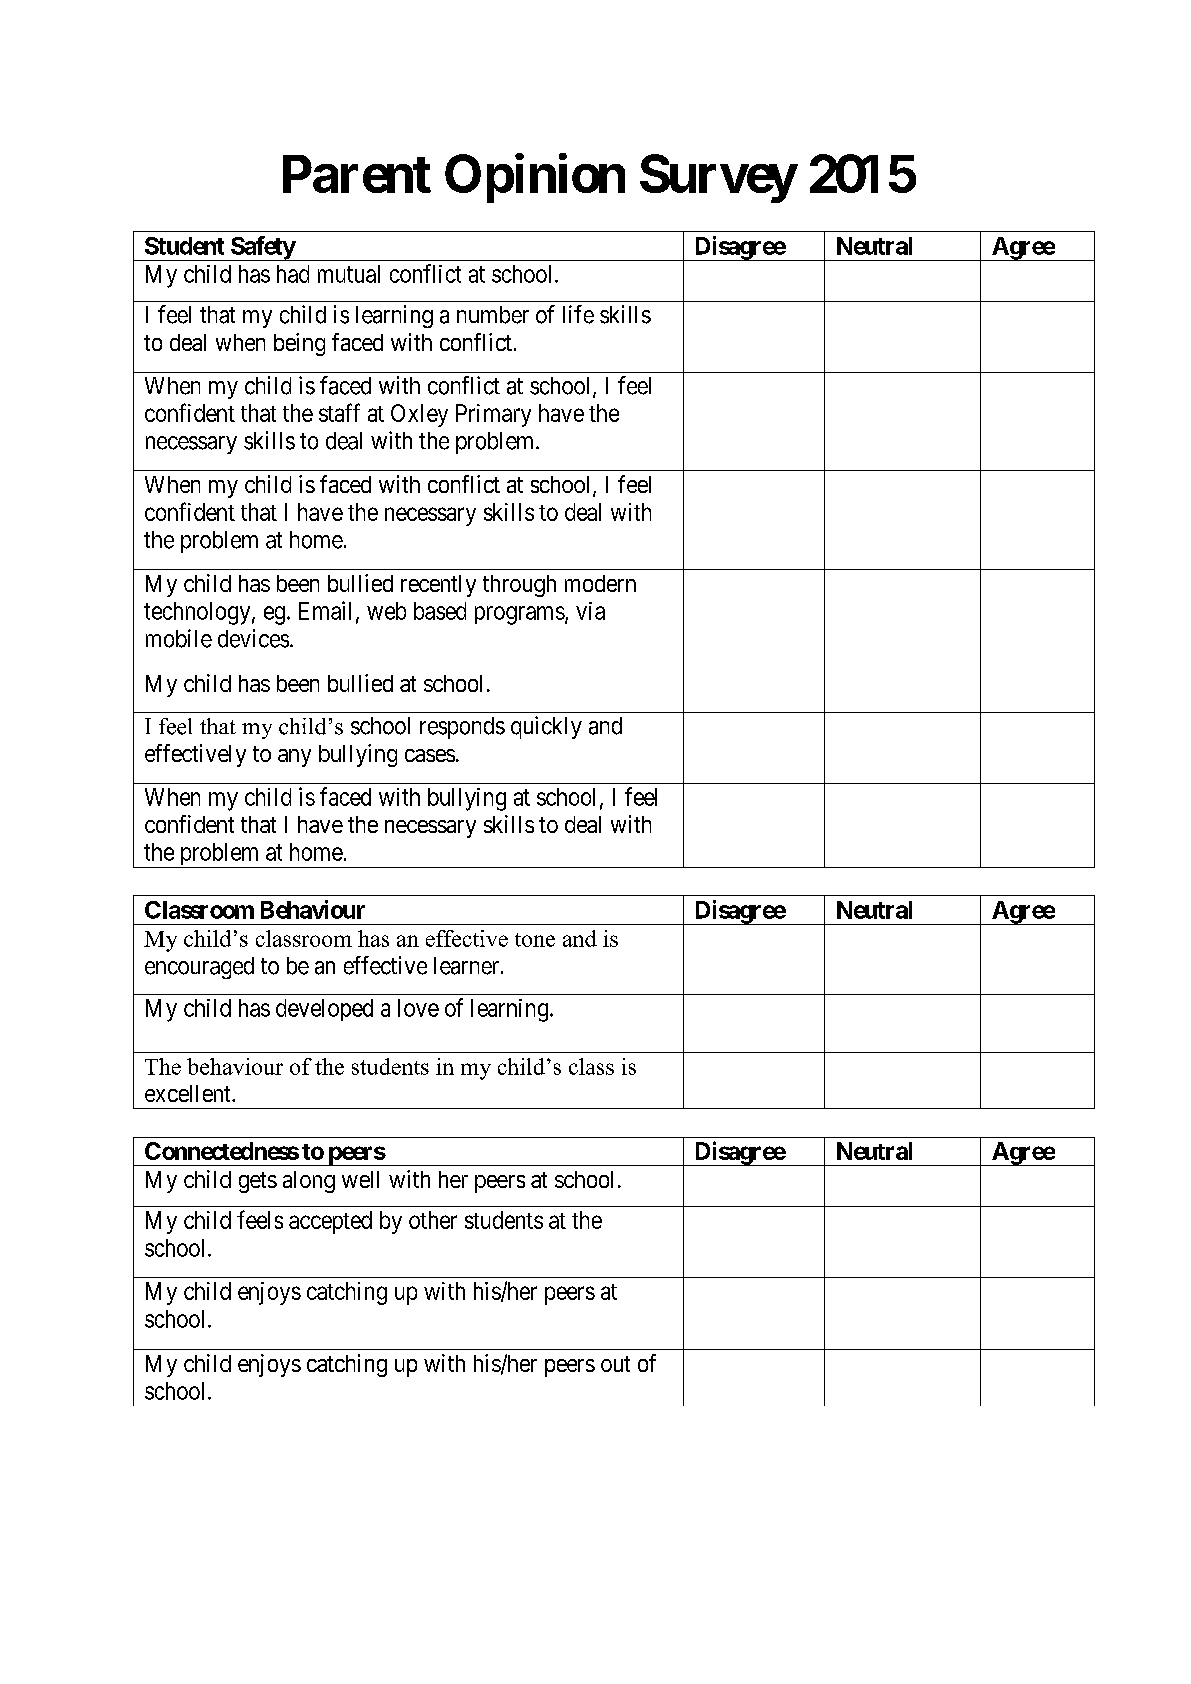 The height and width of the screenshot is (1684, 1191). I want to click on other, so click(433, 1220).
